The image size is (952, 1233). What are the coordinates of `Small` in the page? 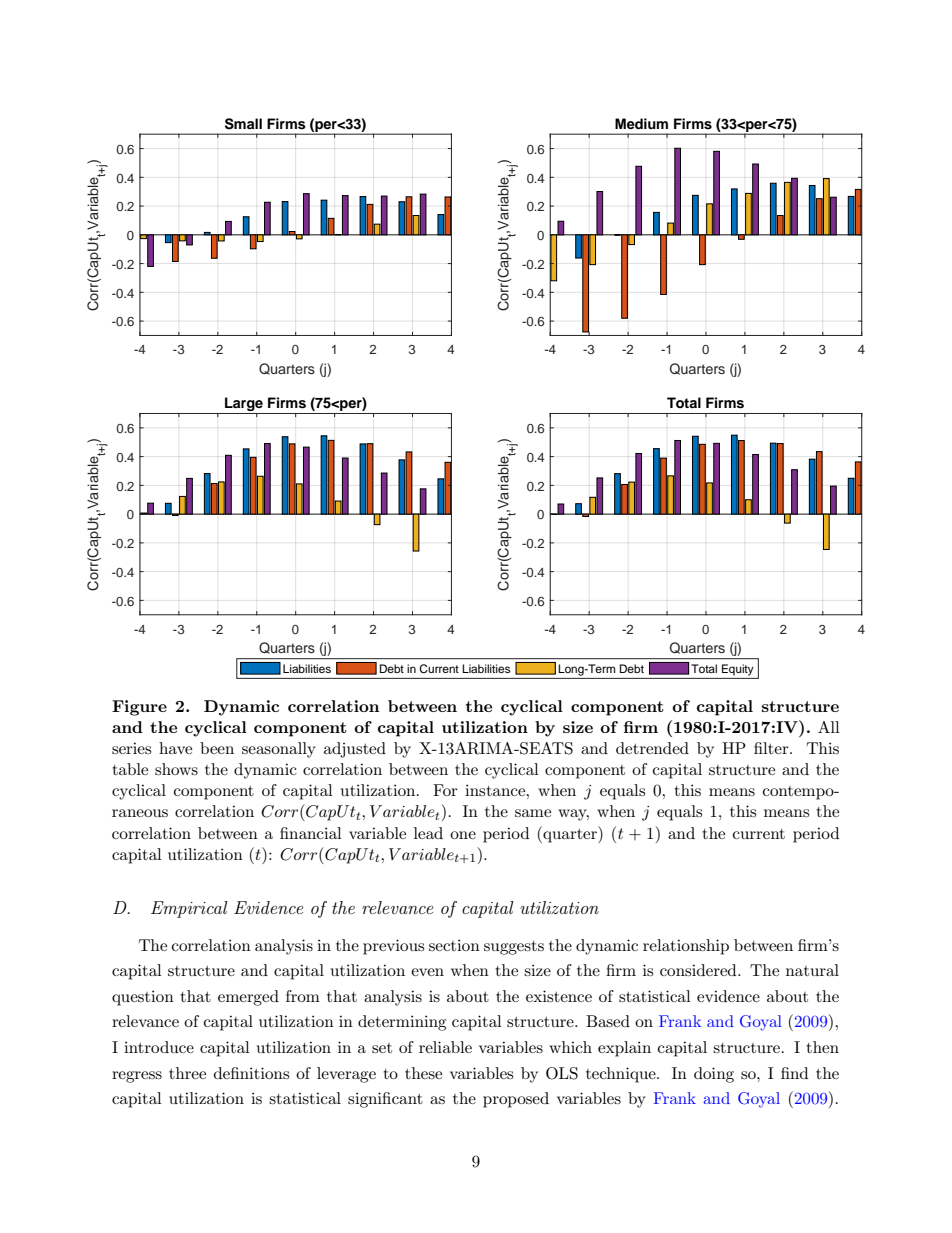 It's located at (243, 124).
